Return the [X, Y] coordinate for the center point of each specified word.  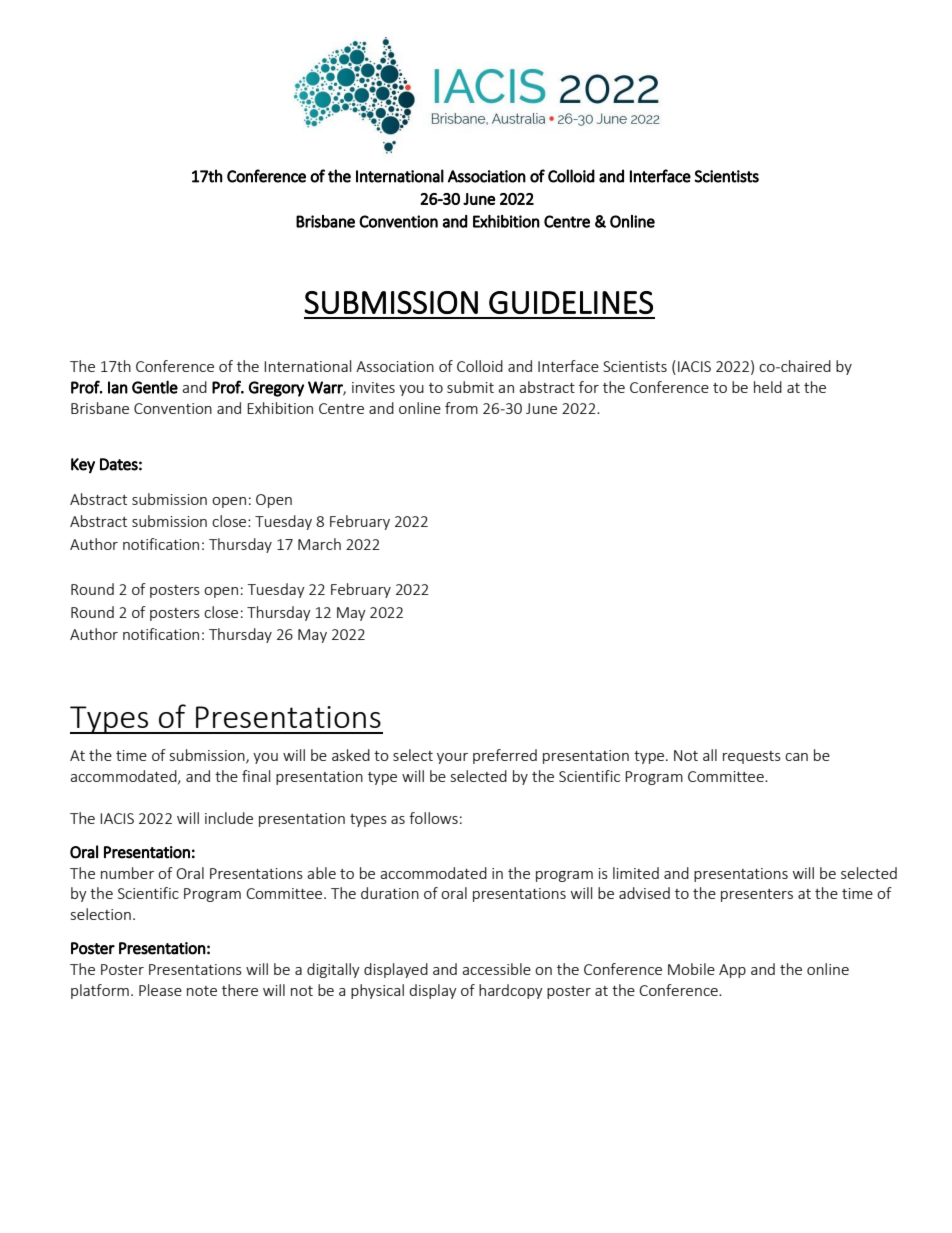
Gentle [155, 387]
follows [433, 818]
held [768, 387]
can [796, 757]
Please [160, 990]
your [452, 758]
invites [373, 387]
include [229, 818]
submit [470, 387]
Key [83, 466]
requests [752, 757]
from [461, 408]
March [319, 544]
